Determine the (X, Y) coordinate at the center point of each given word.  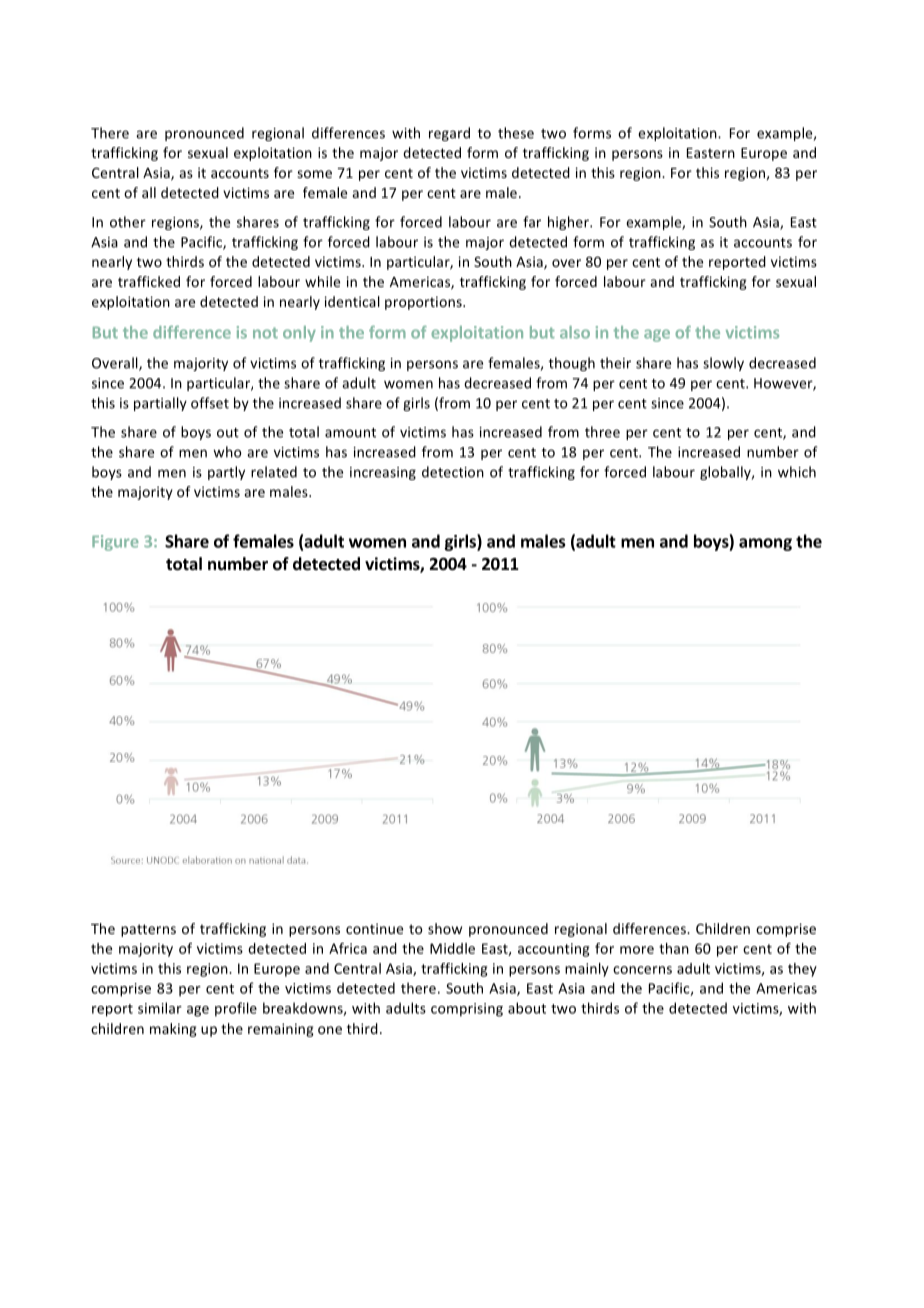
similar (160, 1008)
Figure (115, 543)
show (445, 928)
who (227, 452)
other (128, 222)
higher (569, 223)
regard (449, 134)
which (797, 472)
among (765, 544)
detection (453, 472)
